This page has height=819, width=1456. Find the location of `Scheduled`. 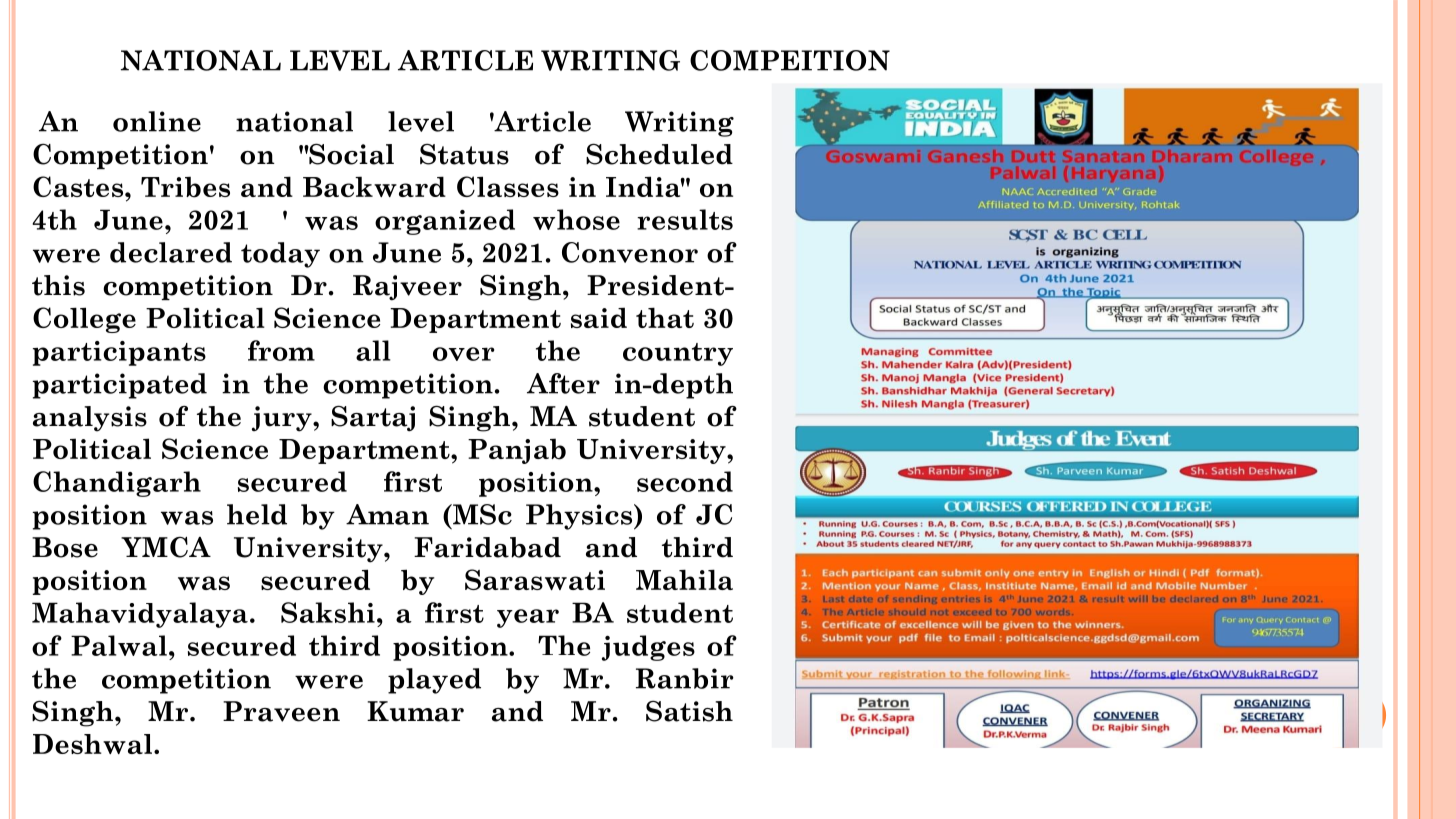

Scheduled is located at coordinates (659, 154).
